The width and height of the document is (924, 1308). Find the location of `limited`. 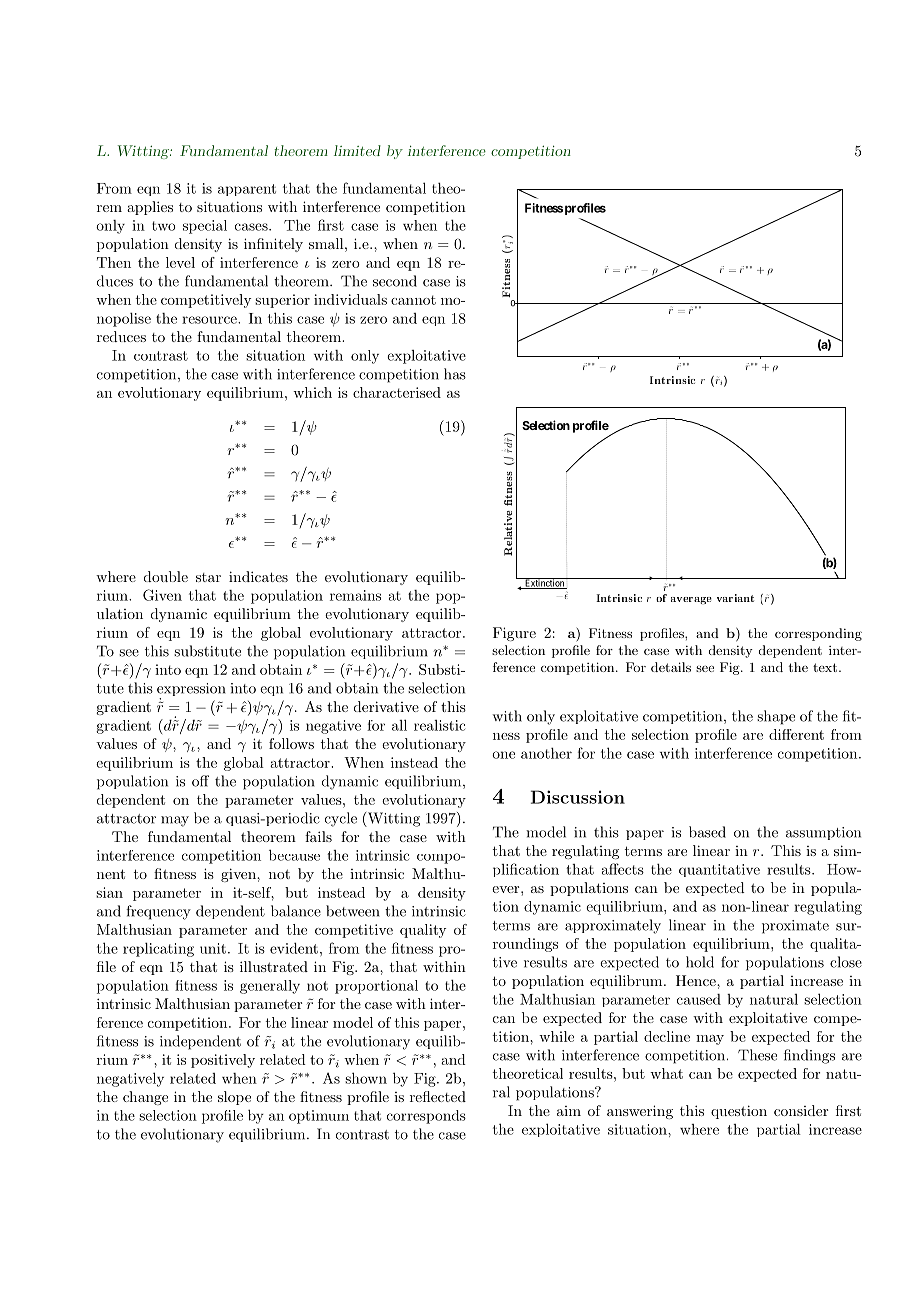

limited is located at coordinates (357, 150).
